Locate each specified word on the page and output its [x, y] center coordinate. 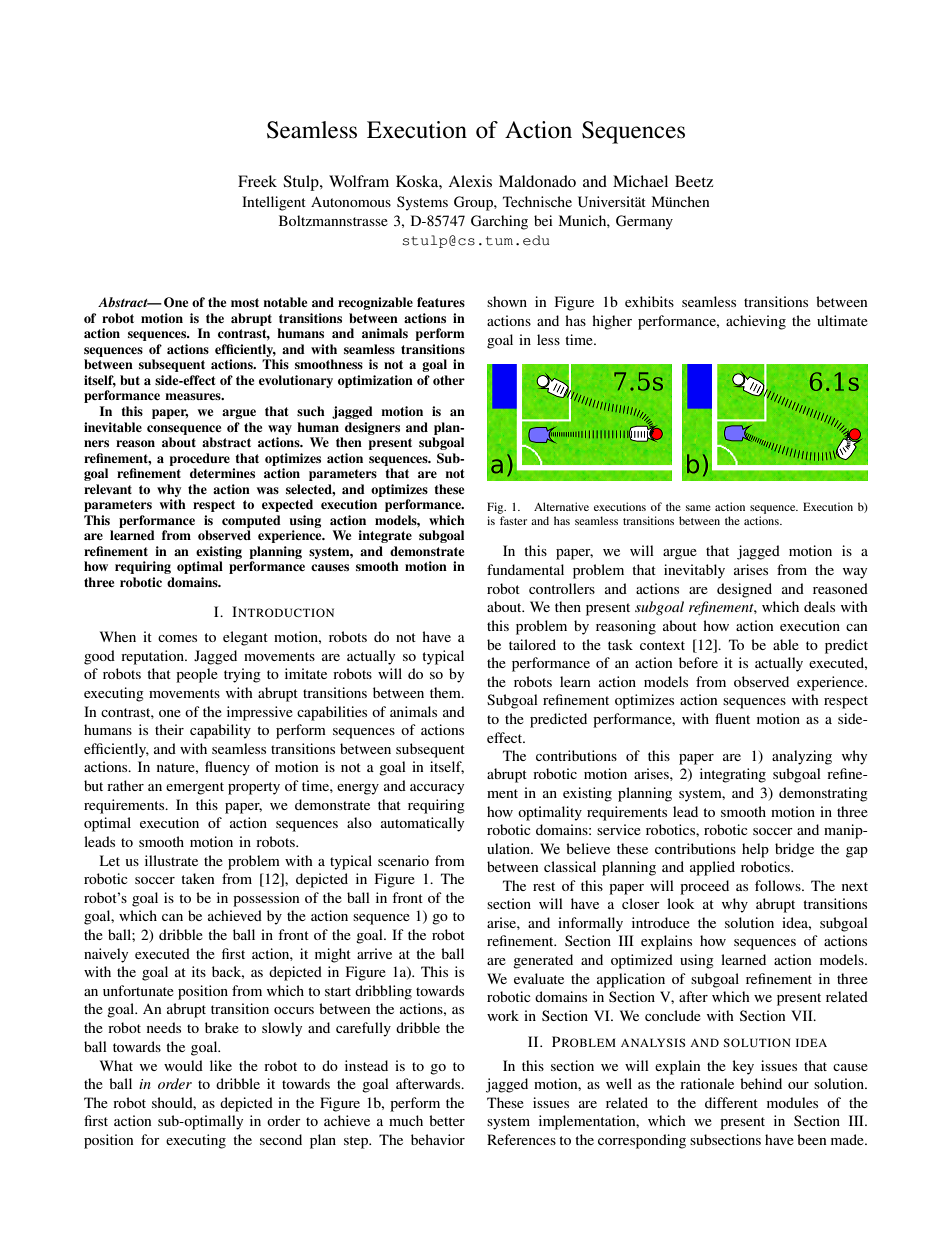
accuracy [437, 789]
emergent [195, 788]
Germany [644, 222]
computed [251, 521]
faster [513, 520]
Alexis [470, 181]
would [183, 1065]
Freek [257, 181]
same [698, 508]
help [755, 850]
